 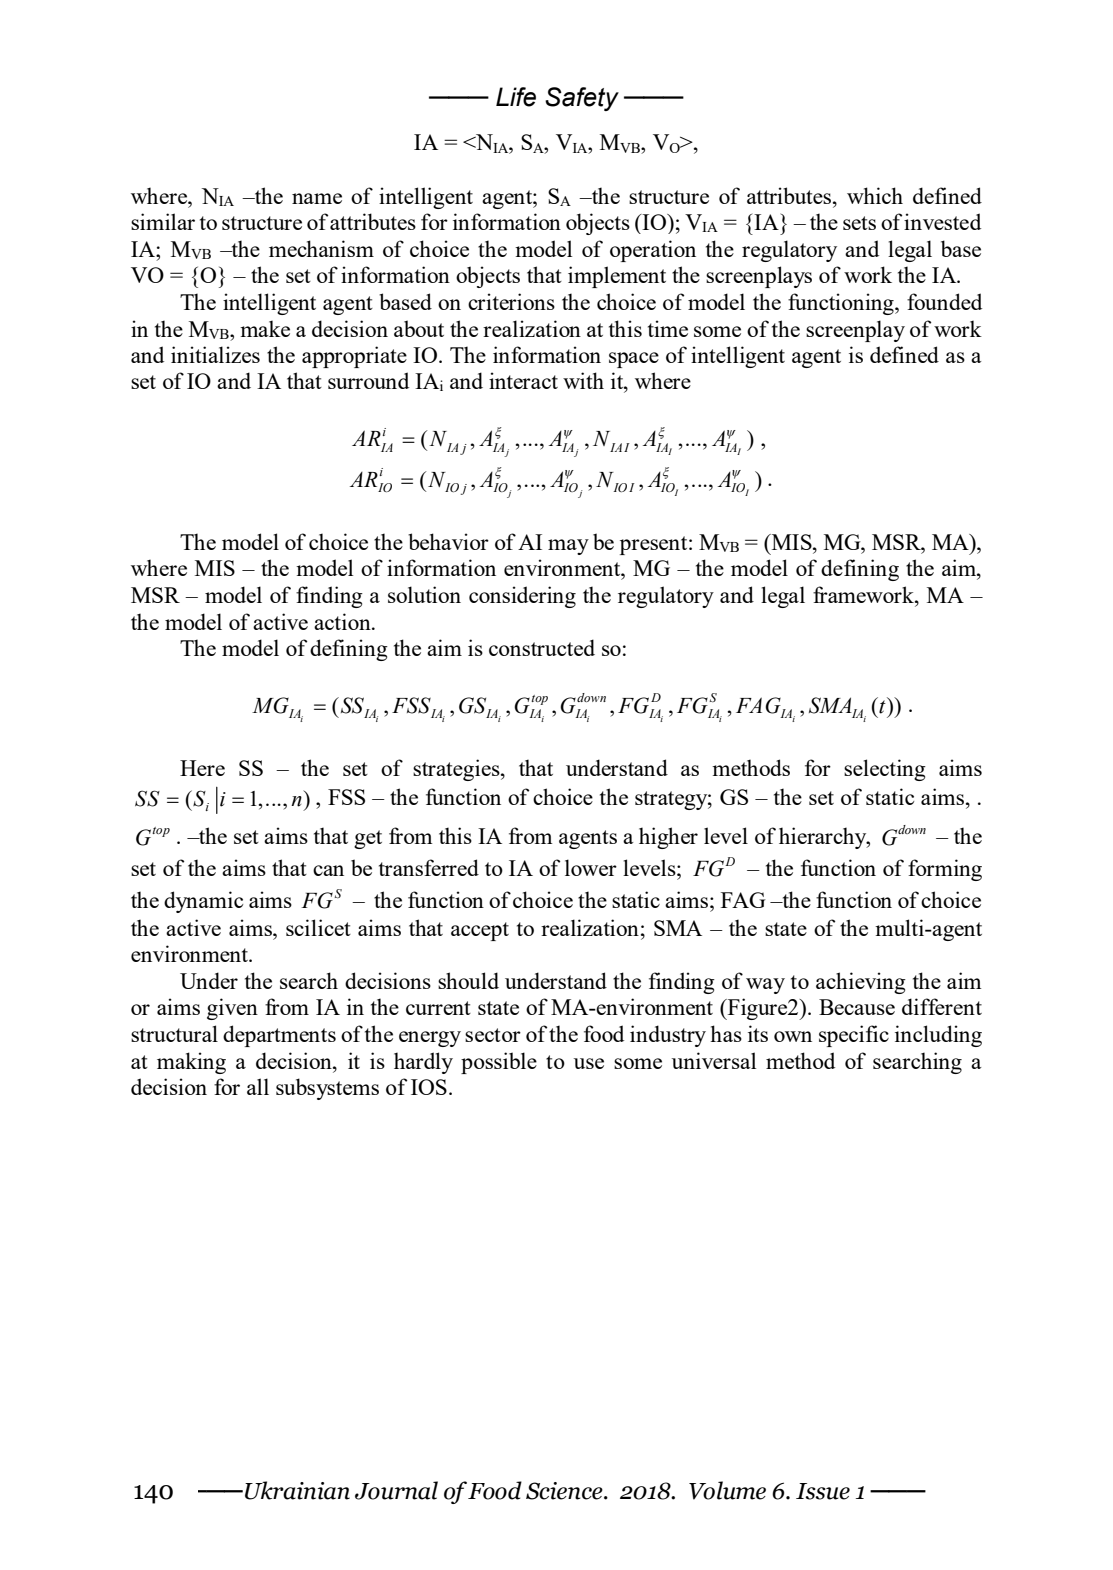 What do you see at coordinates (499, 1063) in the document?
I see `possible` at bounding box center [499, 1063].
